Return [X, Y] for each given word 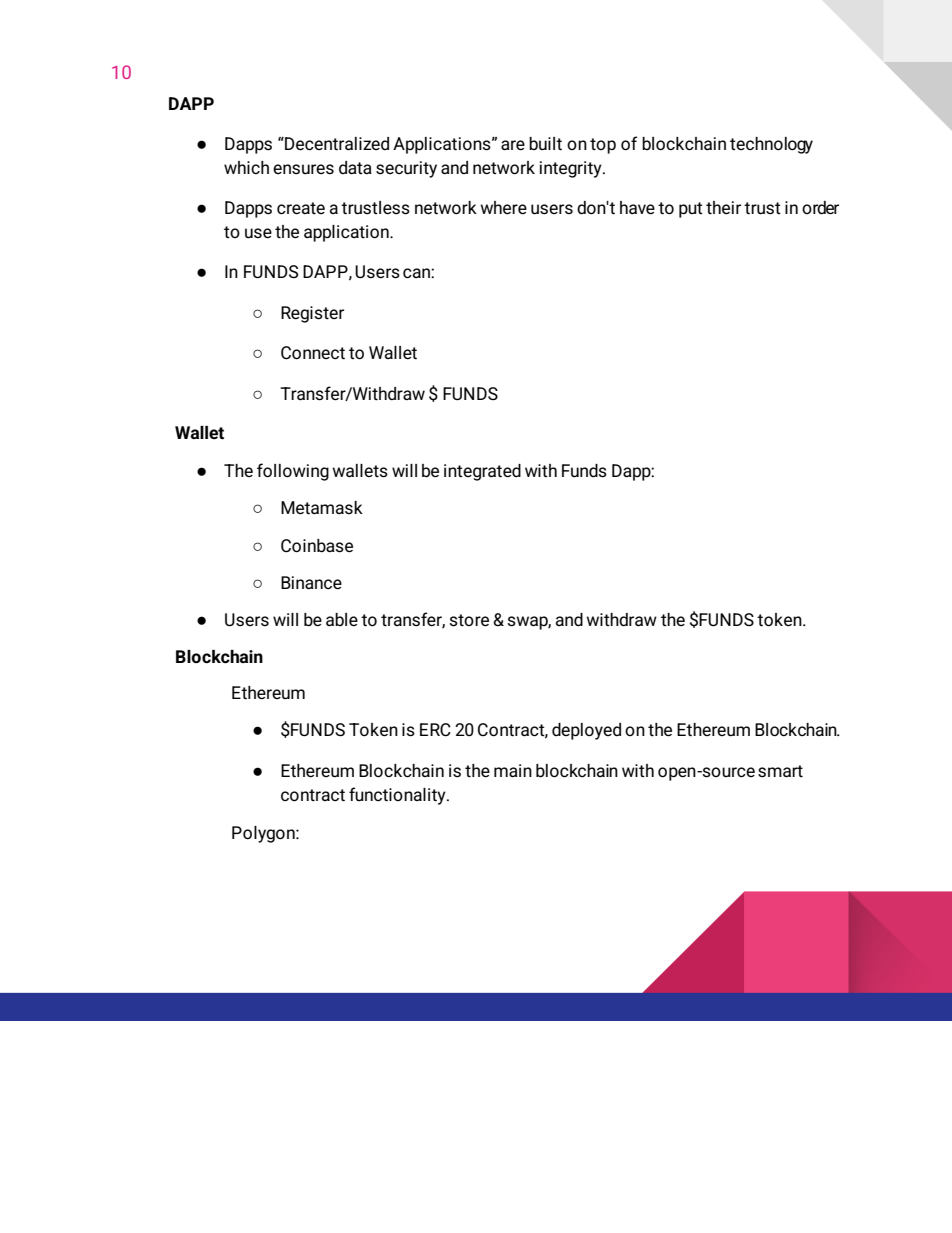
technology [771, 145]
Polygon [264, 834]
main [513, 770]
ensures [303, 169]
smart [780, 771]
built [545, 144]
